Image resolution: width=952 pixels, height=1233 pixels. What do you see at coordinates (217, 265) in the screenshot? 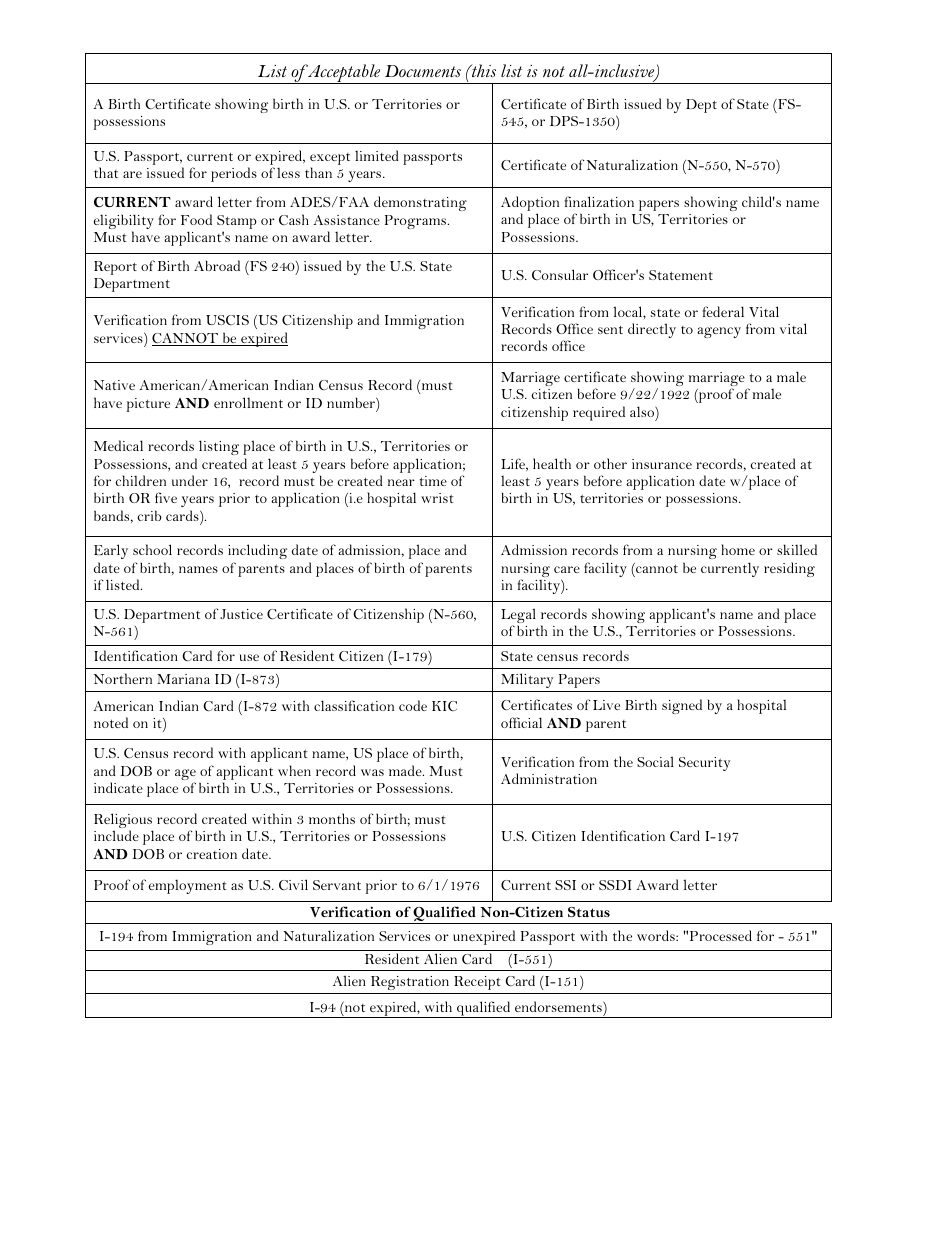
I see `Abroad` at bounding box center [217, 265].
